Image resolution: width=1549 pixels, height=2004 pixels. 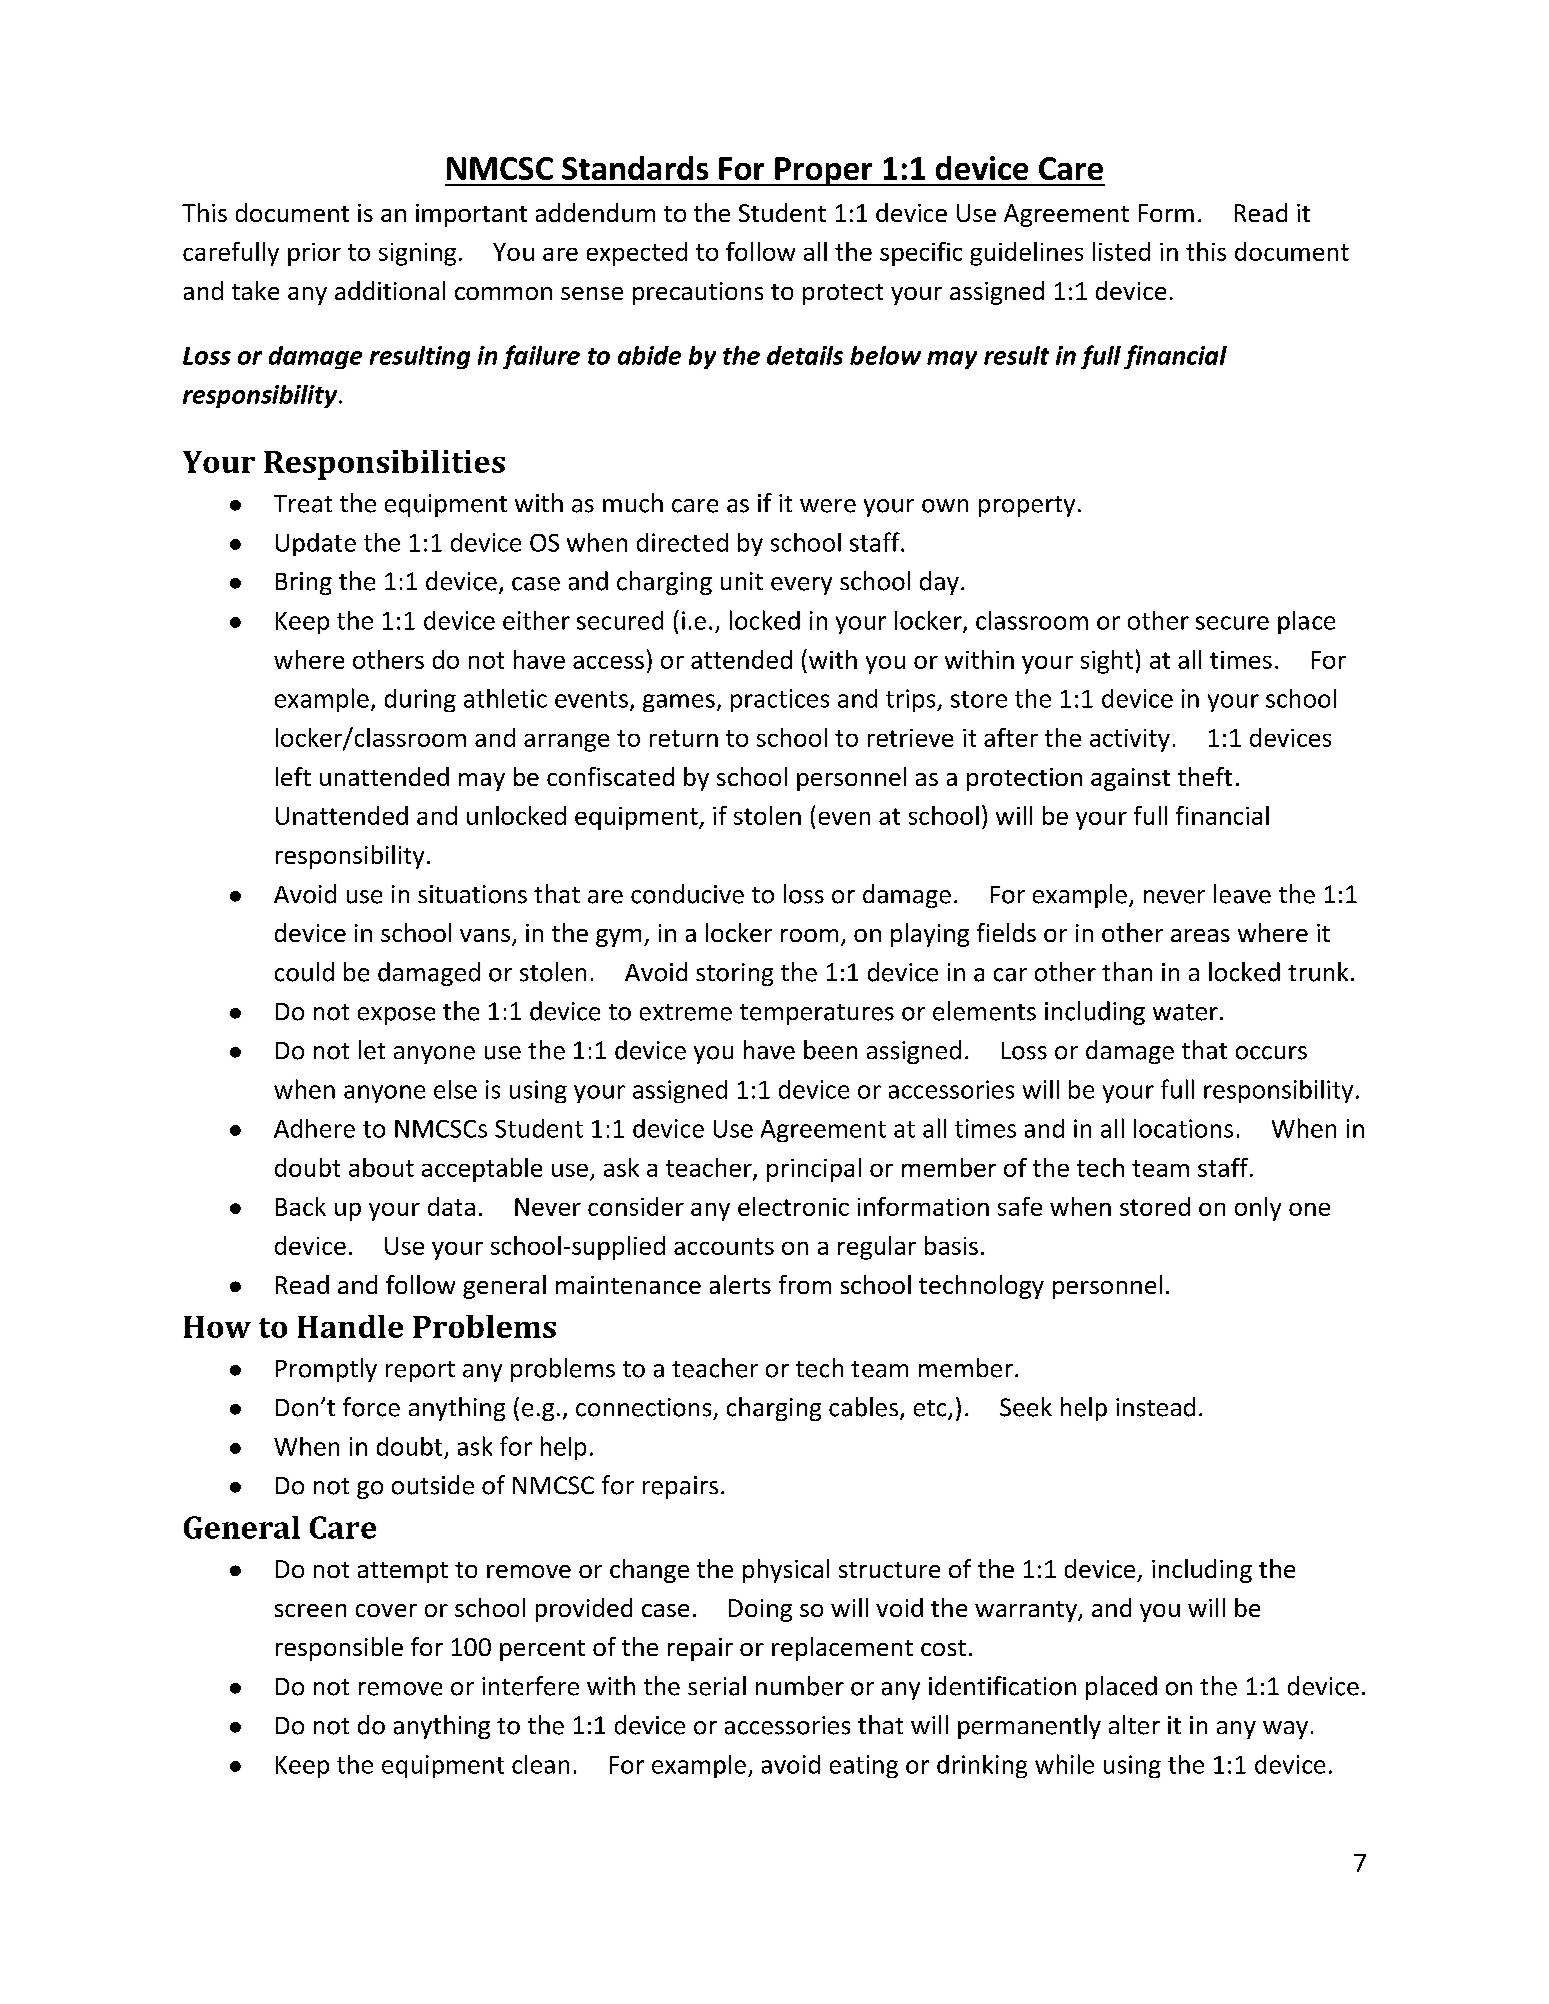 What do you see at coordinates (350, 1326) in the screenshot?
I see `Handle` at bounding box center [350, 1326].
